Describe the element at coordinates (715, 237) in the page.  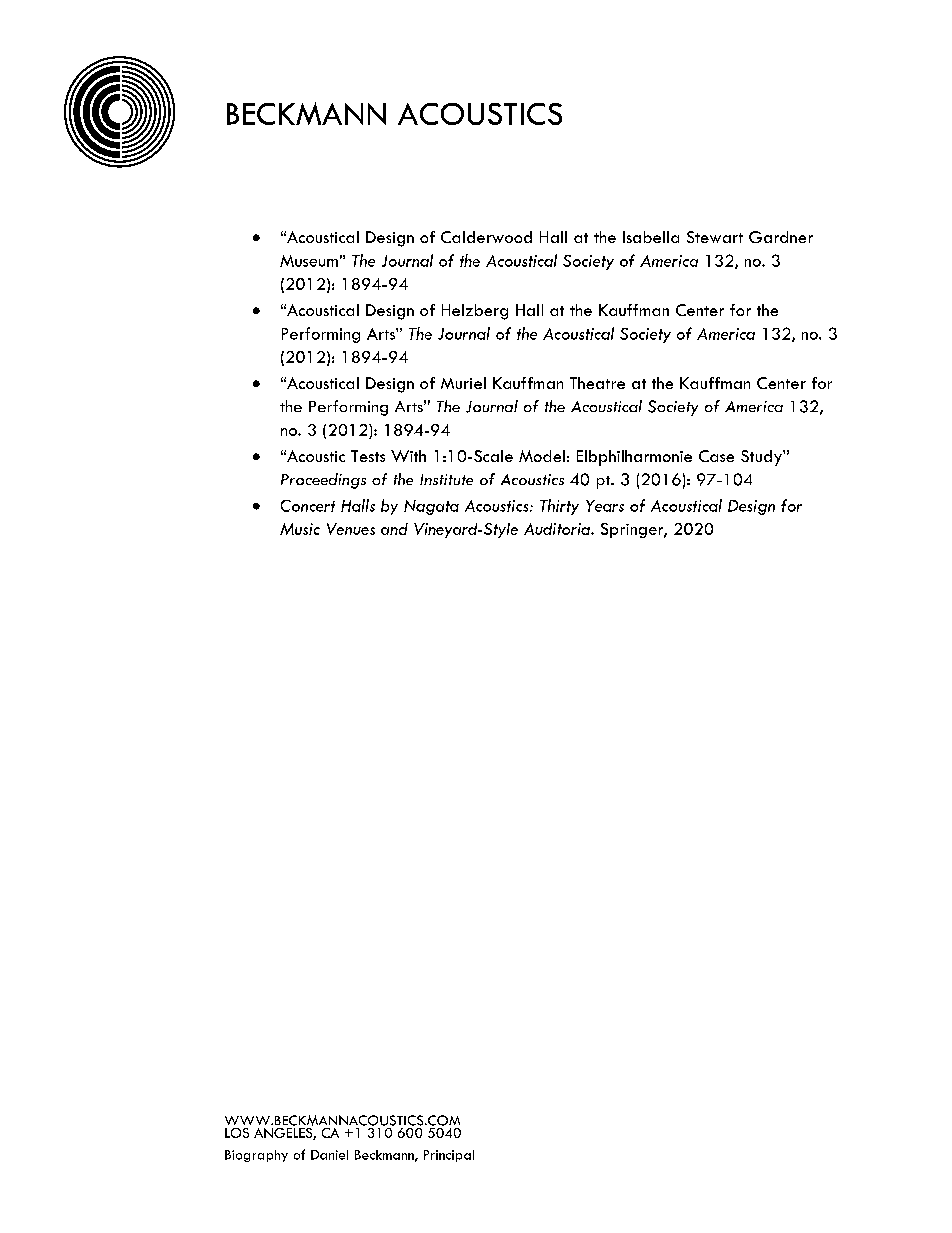
I see `Stewart` at that location.
